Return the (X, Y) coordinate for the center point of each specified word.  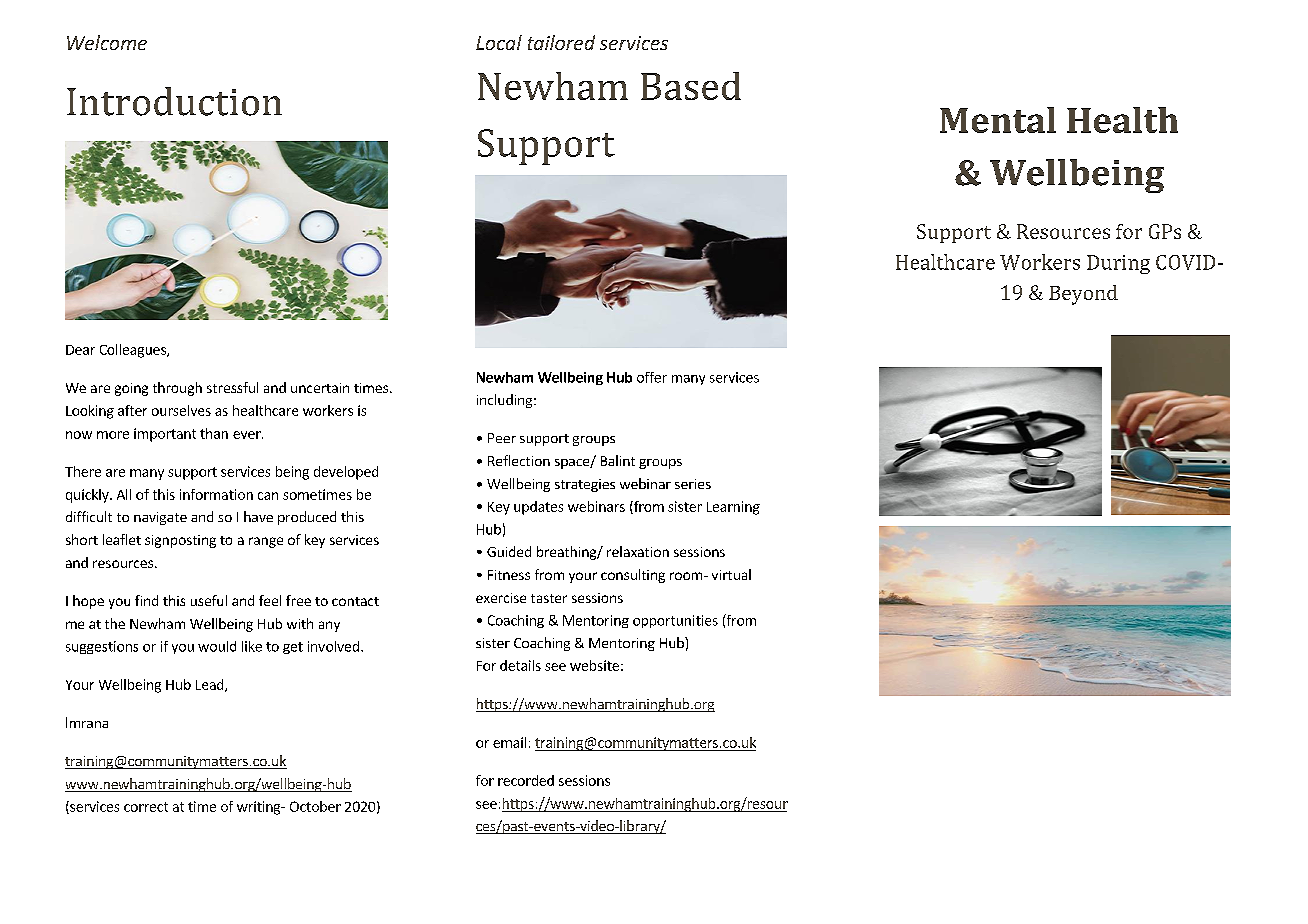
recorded (526, 780)
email (509, 742)
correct (146, 807)
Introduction (174, 101)
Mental (998, 120)
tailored (561, 42)
